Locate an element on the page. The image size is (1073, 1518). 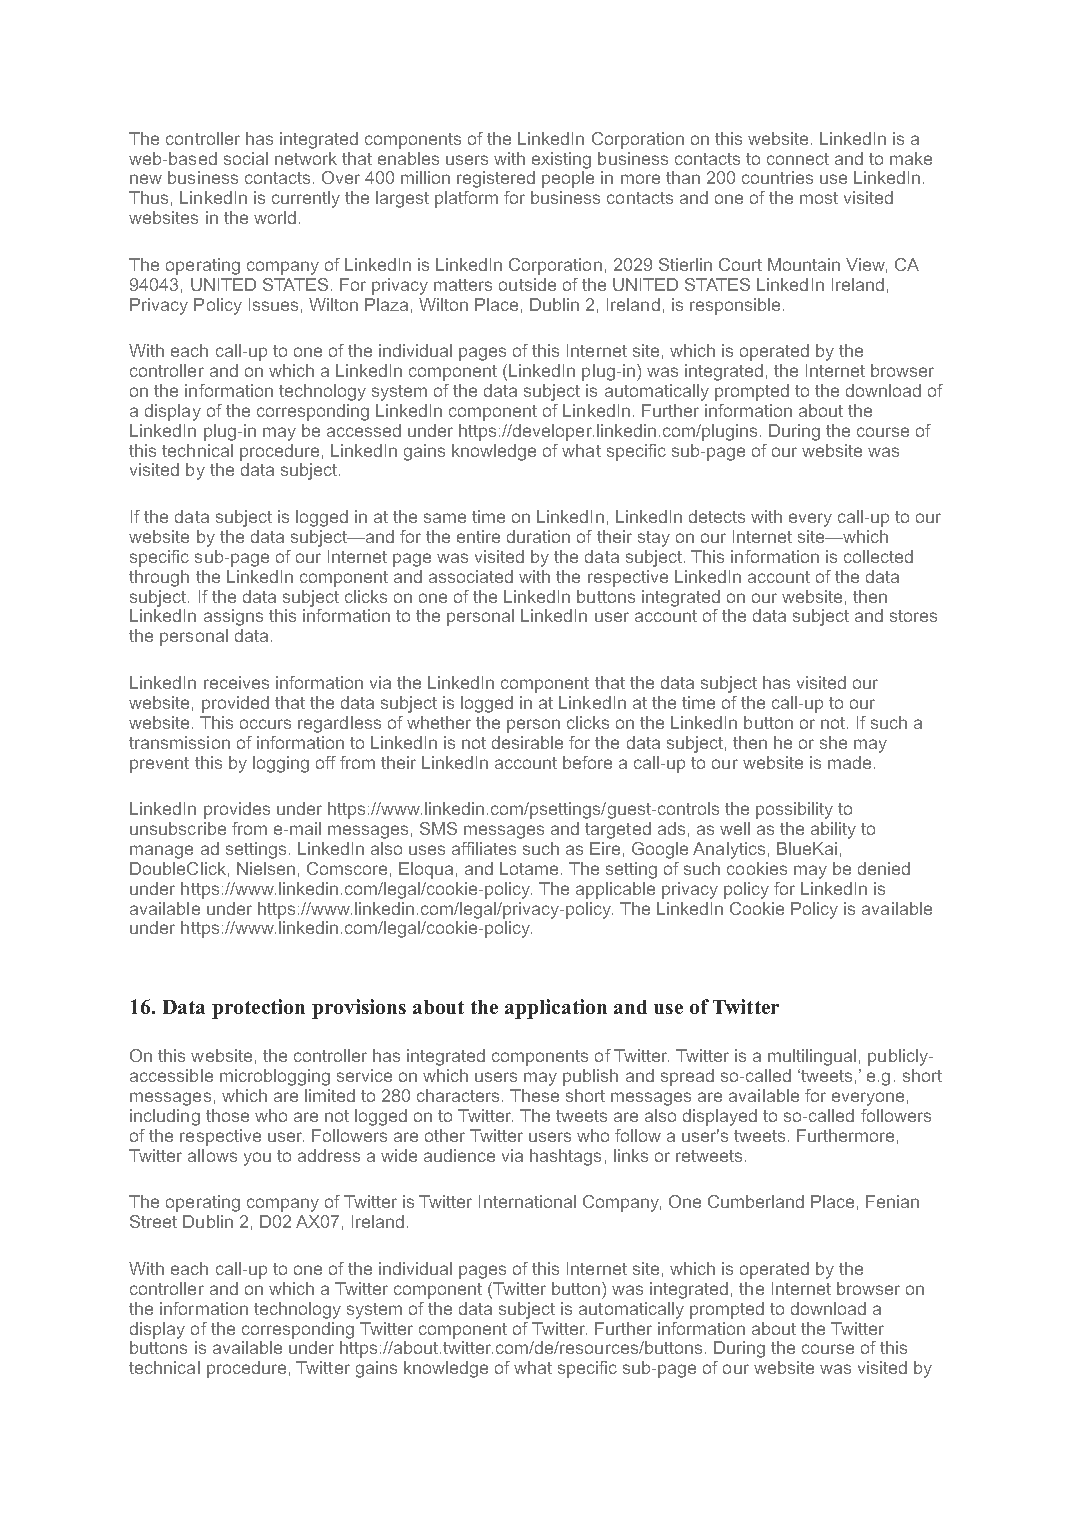
collected is located at coordinates (878, 556).
